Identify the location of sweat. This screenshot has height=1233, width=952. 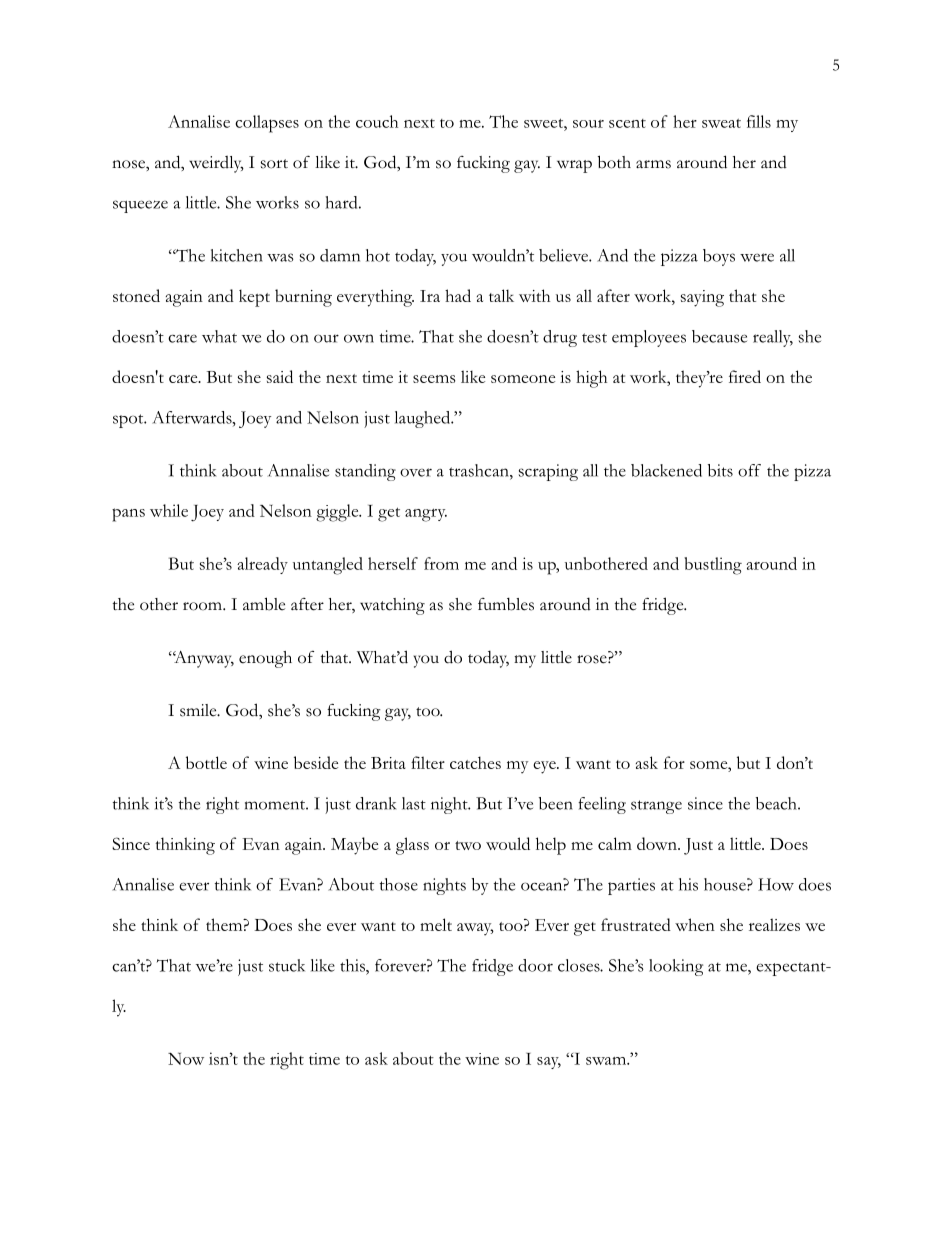
(721, 123).
